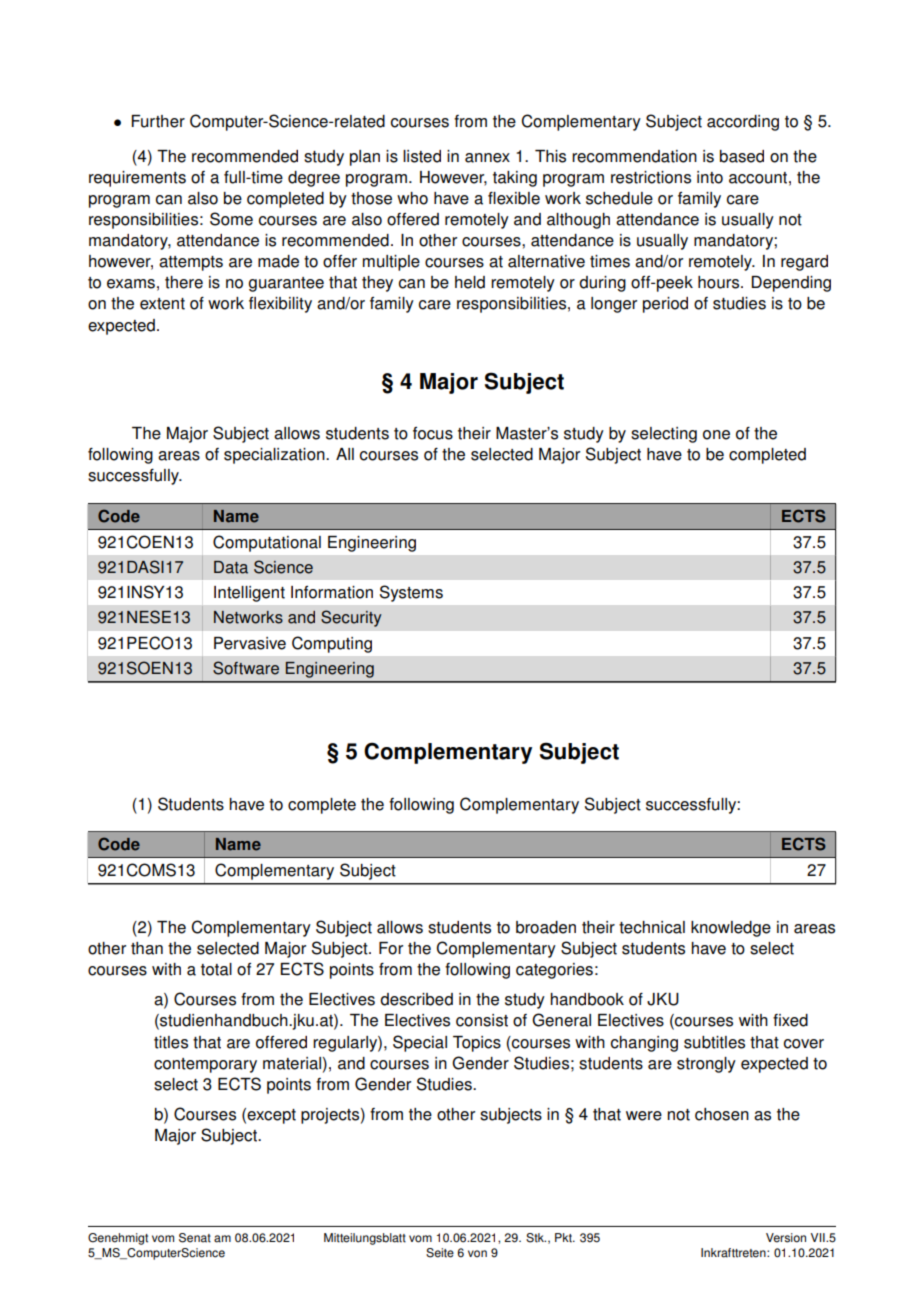 This screenshot has height=1308, width=924. Describe the element at coordinates (742, 156) in the screenshot. I see `based` at that location.
